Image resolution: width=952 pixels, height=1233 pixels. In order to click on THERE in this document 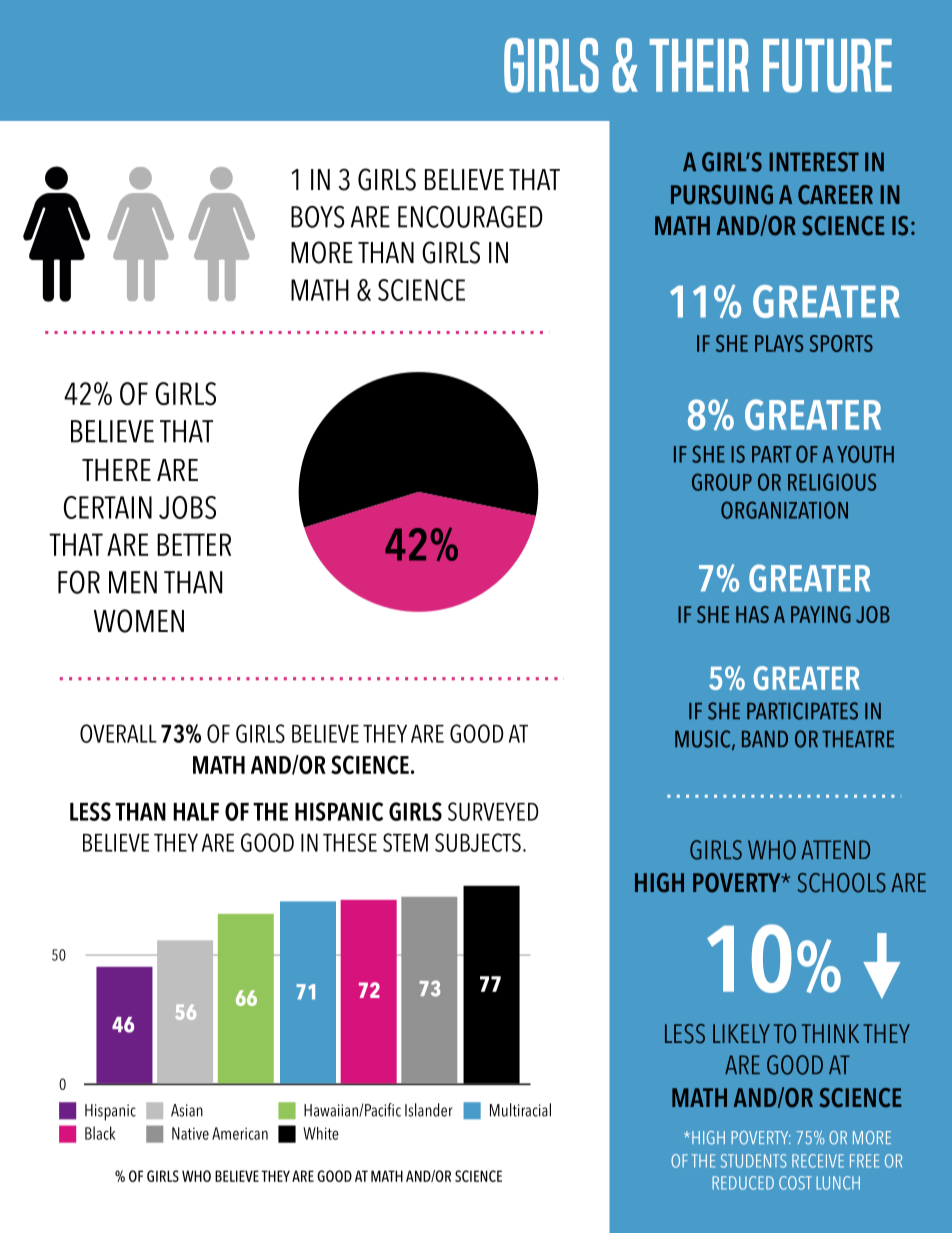, I will do `click(116, 470)`.
